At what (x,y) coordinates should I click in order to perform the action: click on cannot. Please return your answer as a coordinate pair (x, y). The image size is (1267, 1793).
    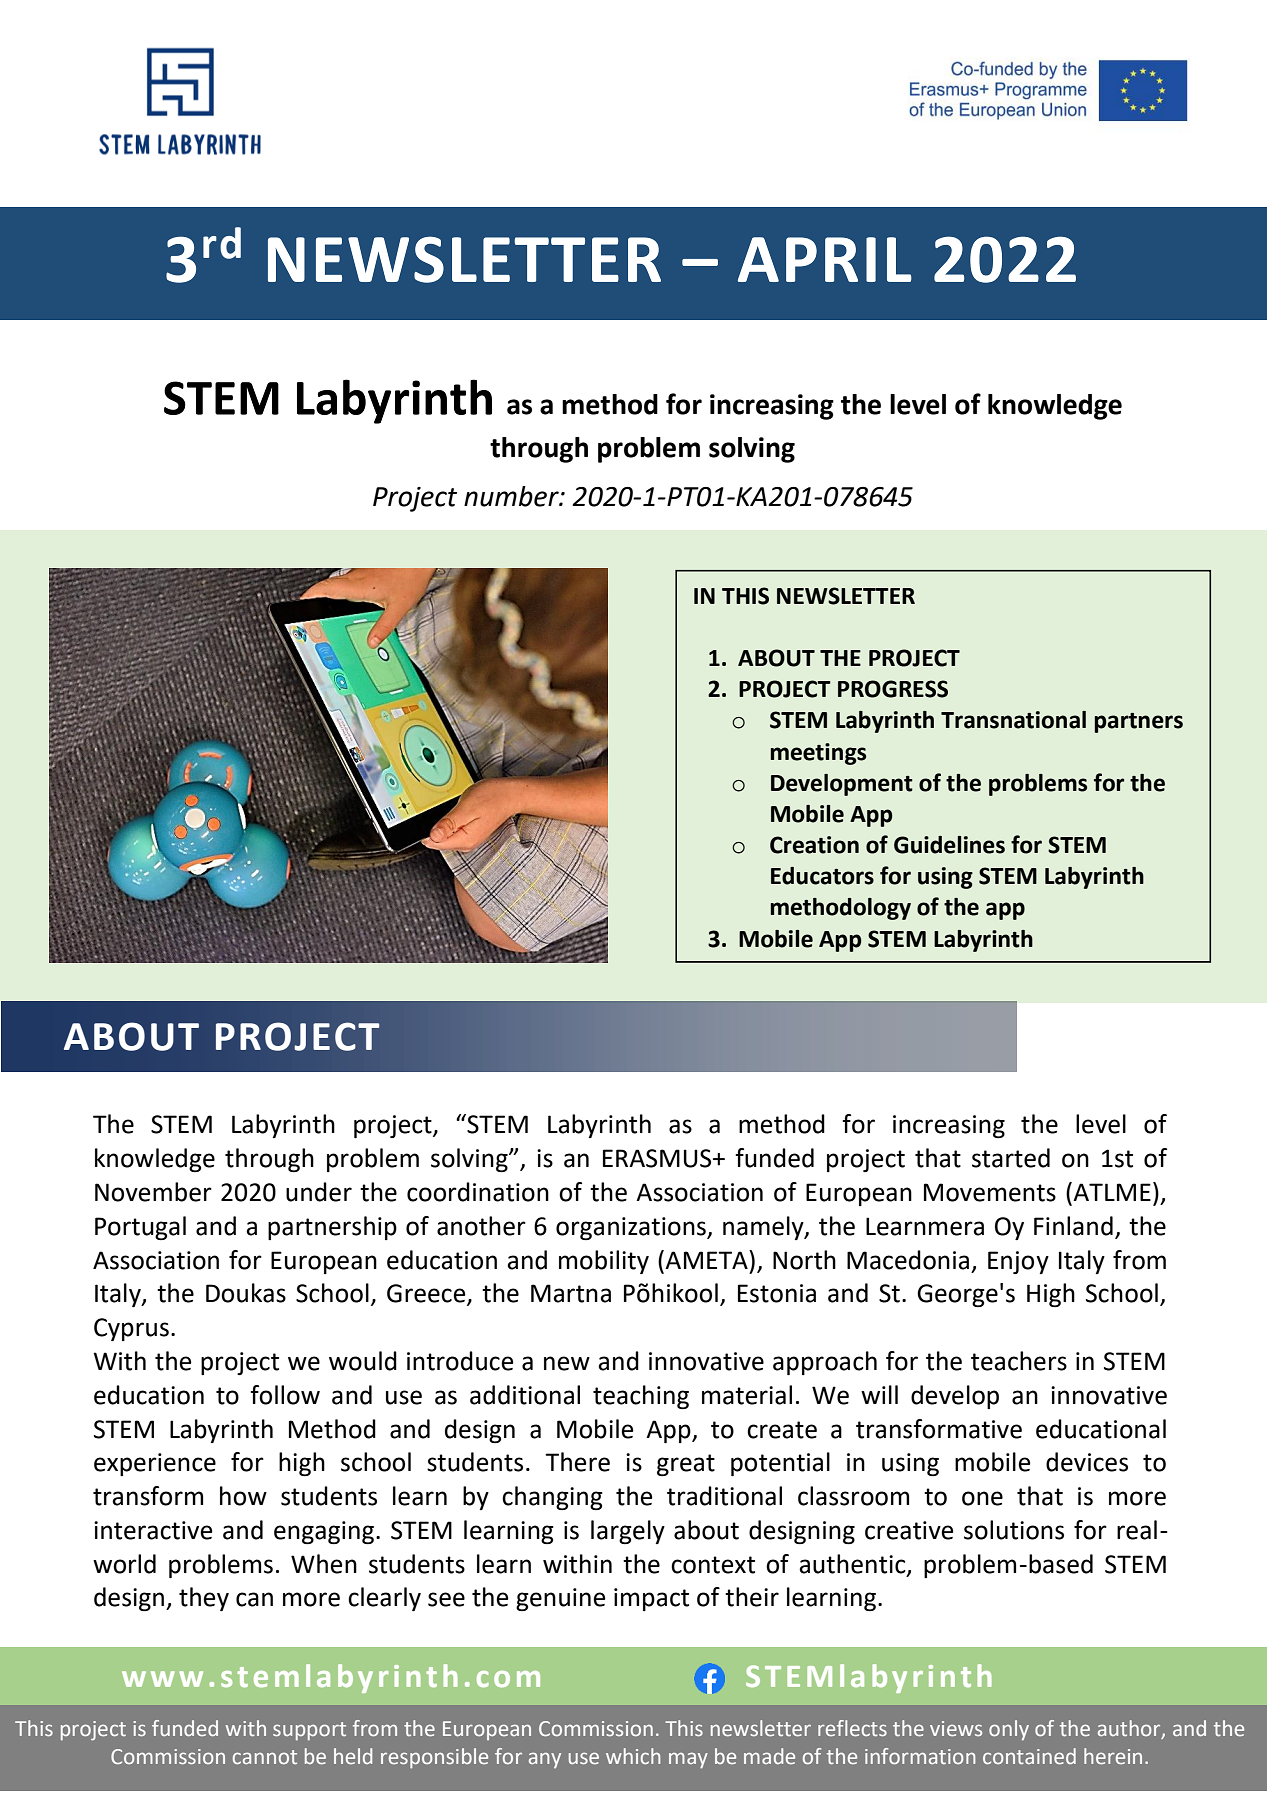
    Looking at the image, I should click on (265, 1757).
